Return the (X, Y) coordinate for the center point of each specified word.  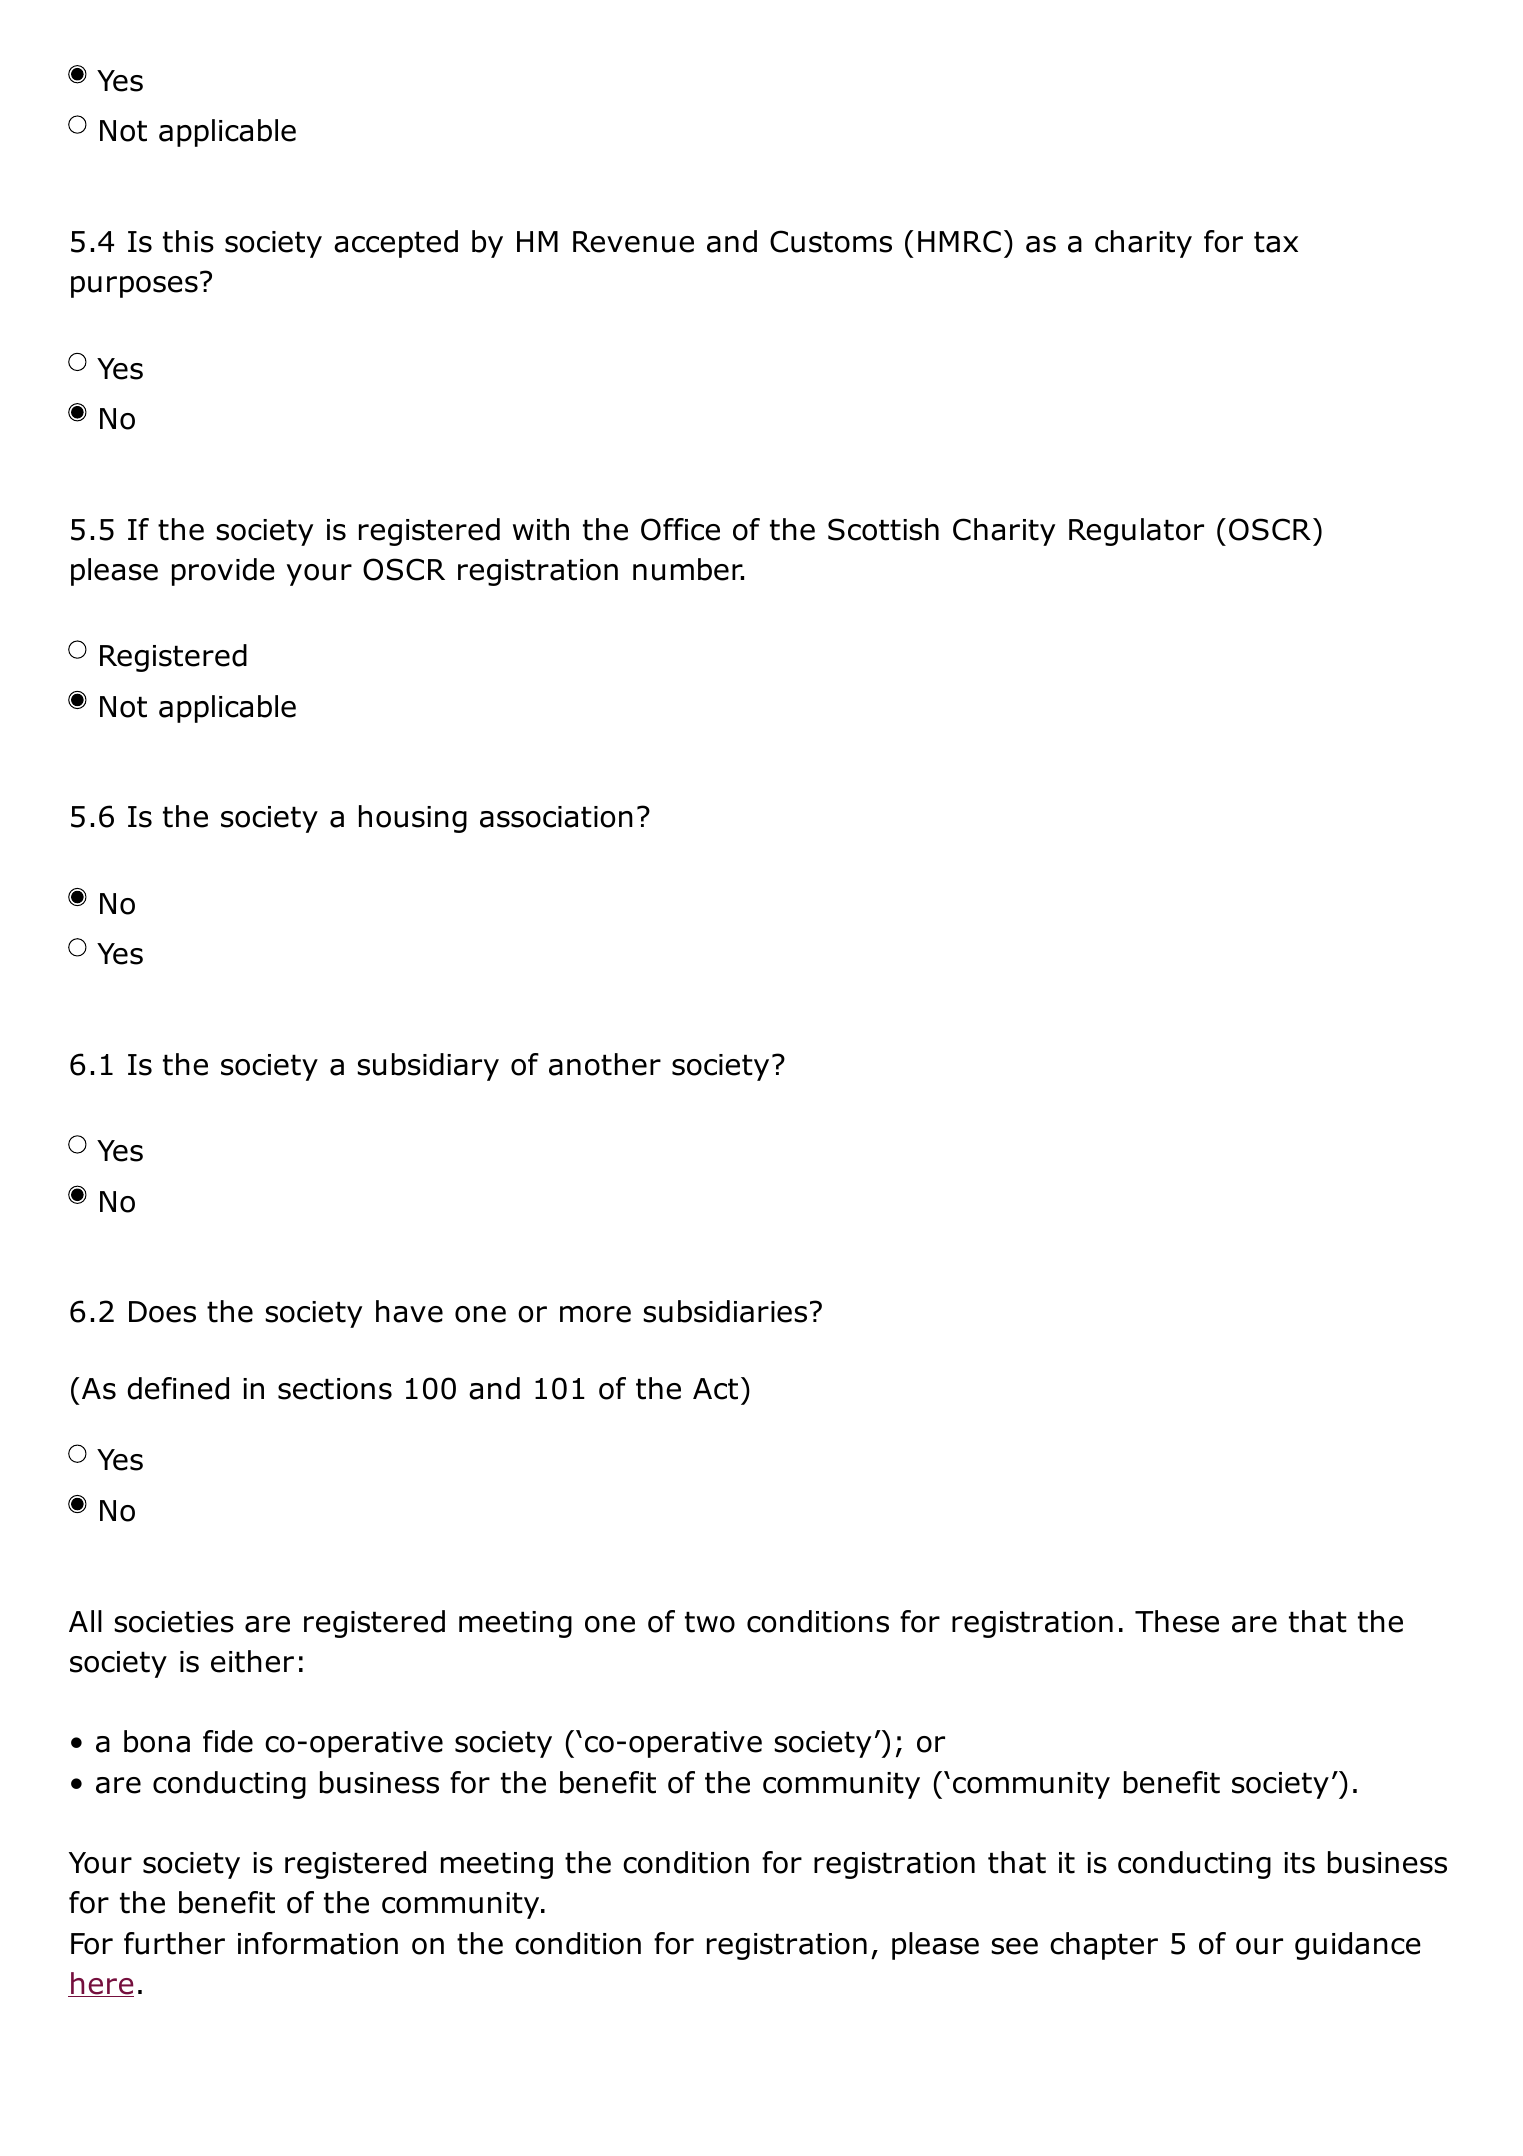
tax (1276, 242)
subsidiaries (725, 1311)
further (174, 1943)
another (605, 1064)
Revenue (633, 242)
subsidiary (428, 1067)
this (188, 241)
